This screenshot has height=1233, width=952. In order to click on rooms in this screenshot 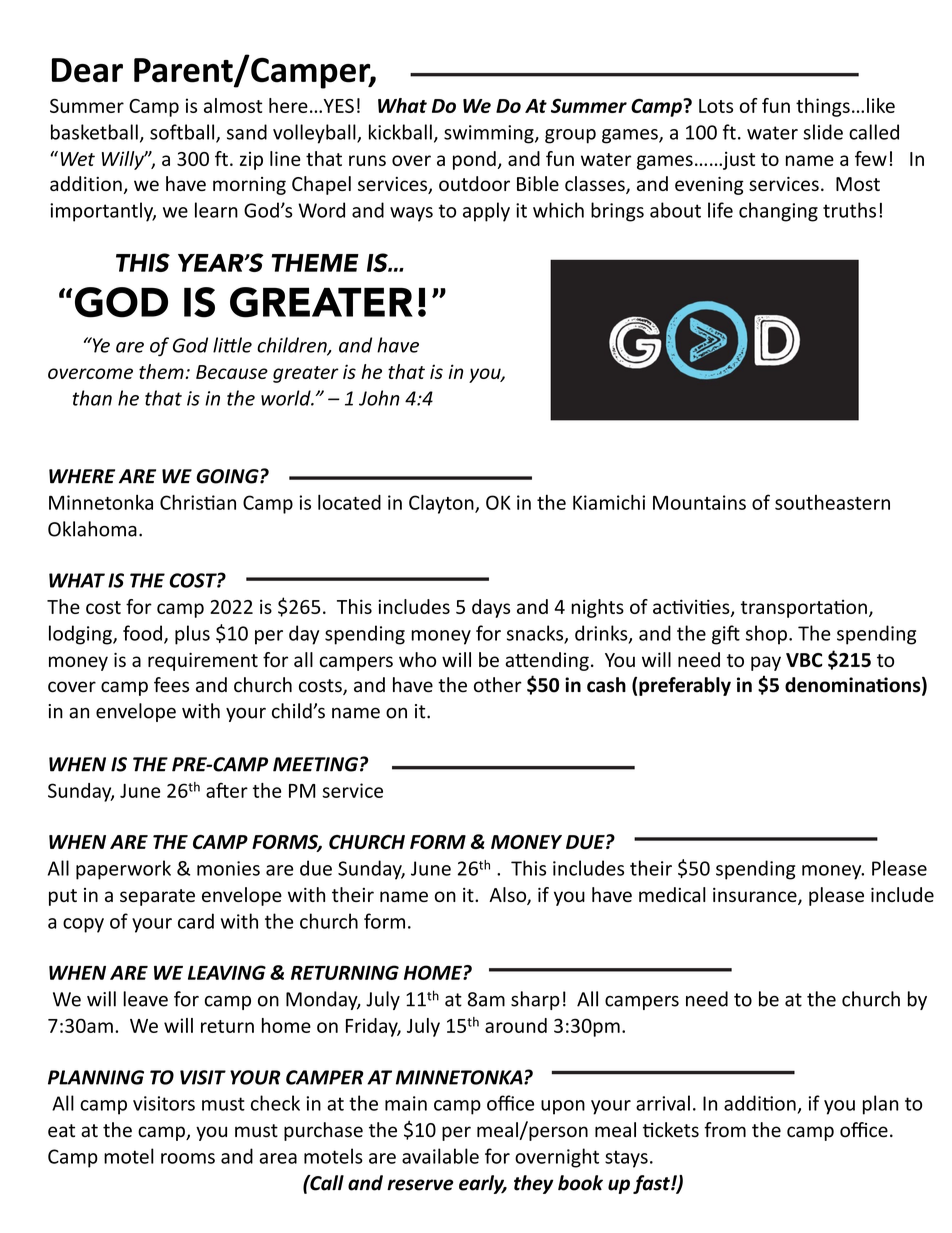, I will do `click(188, 1158)`.
